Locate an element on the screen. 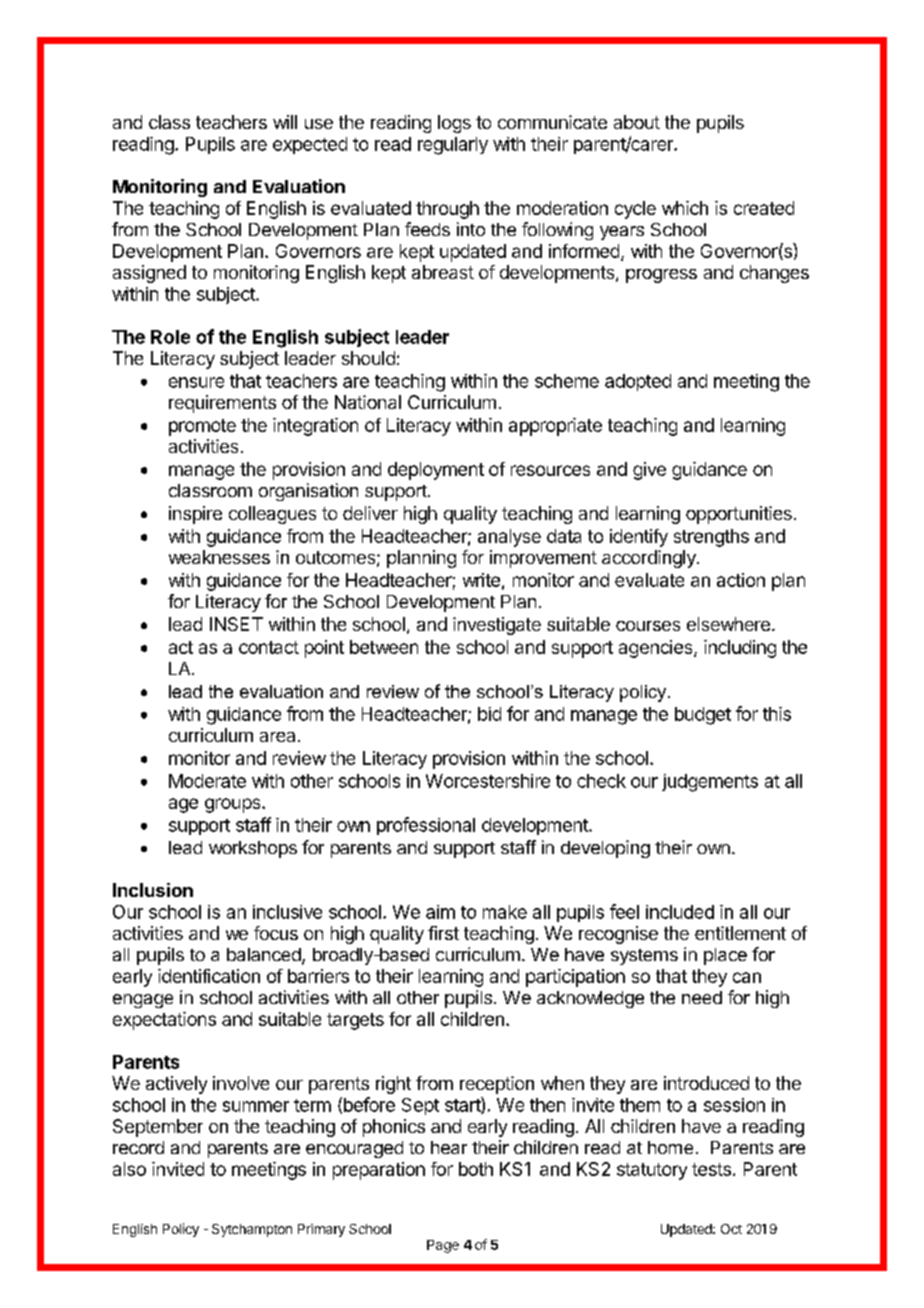 The height and width of the screenshot is (1308, 924). Oct is located at coordinates (731, 1229).
